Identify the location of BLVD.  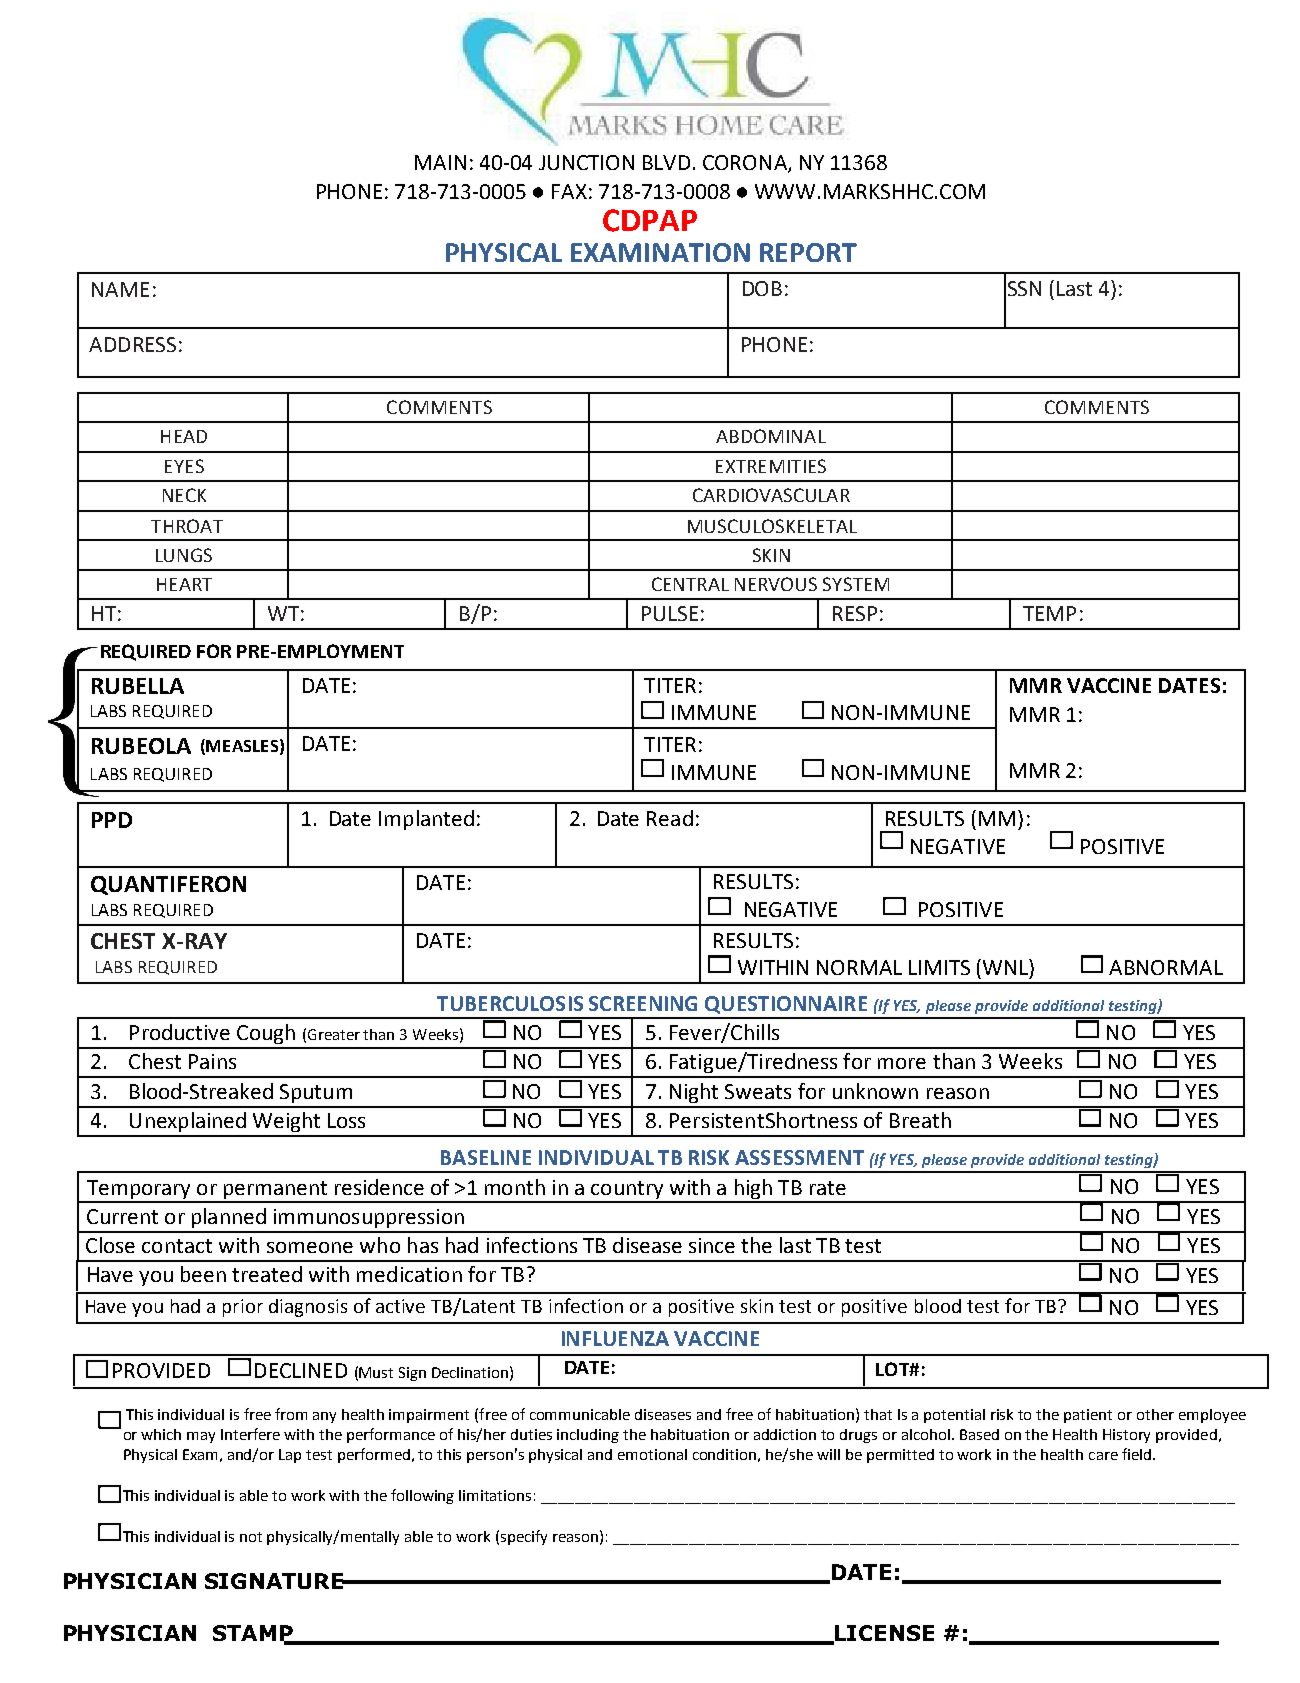
(666, 162).
